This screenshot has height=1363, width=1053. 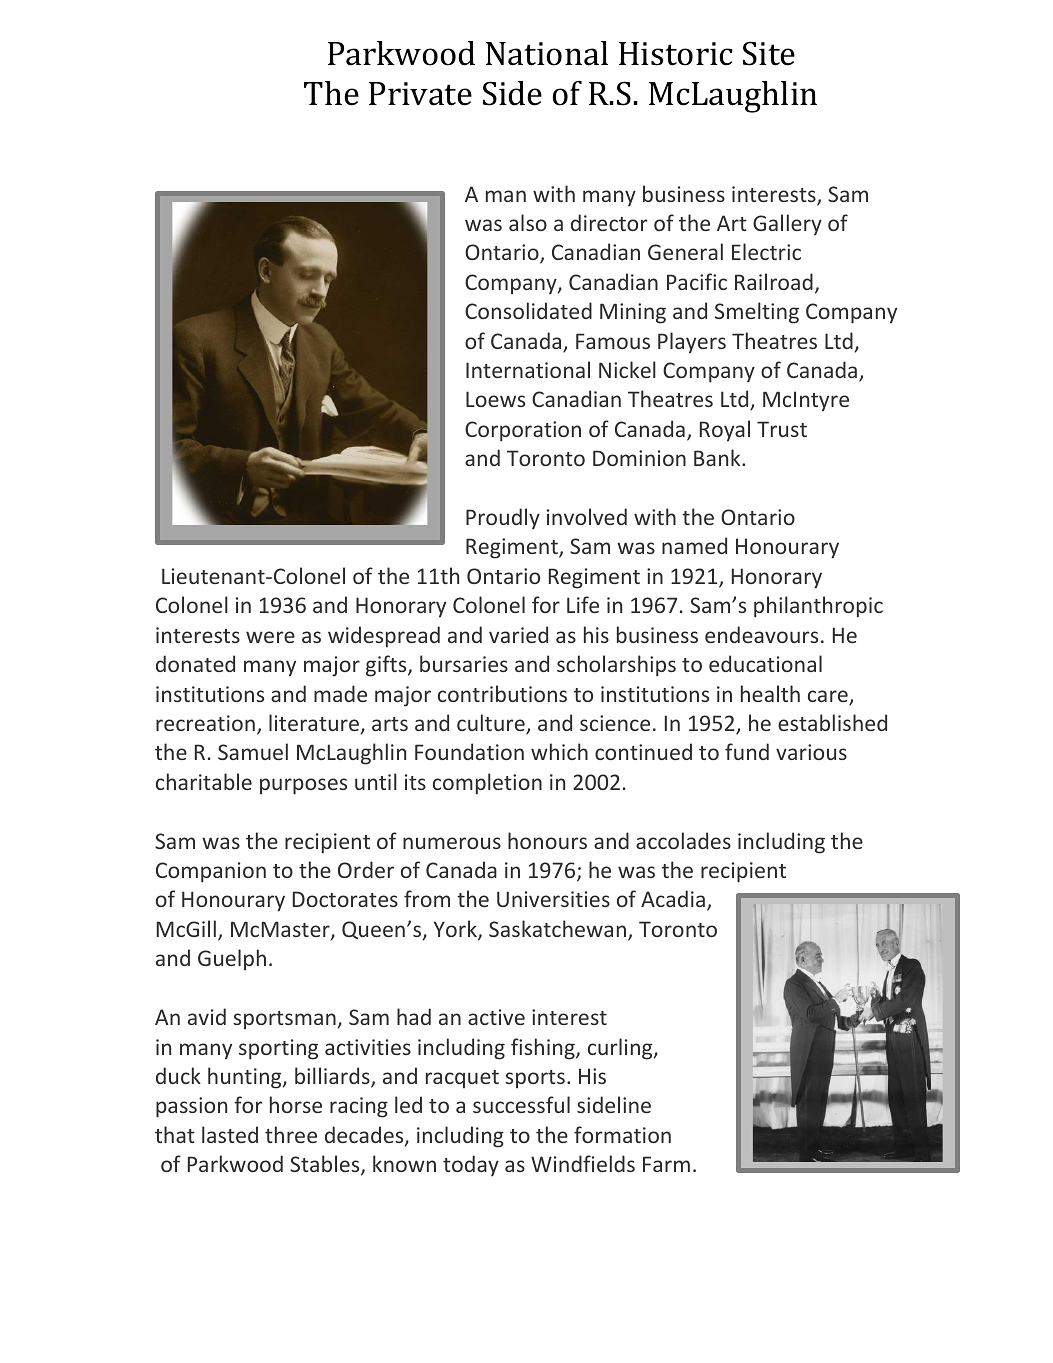 What do you see at coordinates (666, 1164) in the screenshot?
I see `Farm` at bounding box center [666, 1164].
